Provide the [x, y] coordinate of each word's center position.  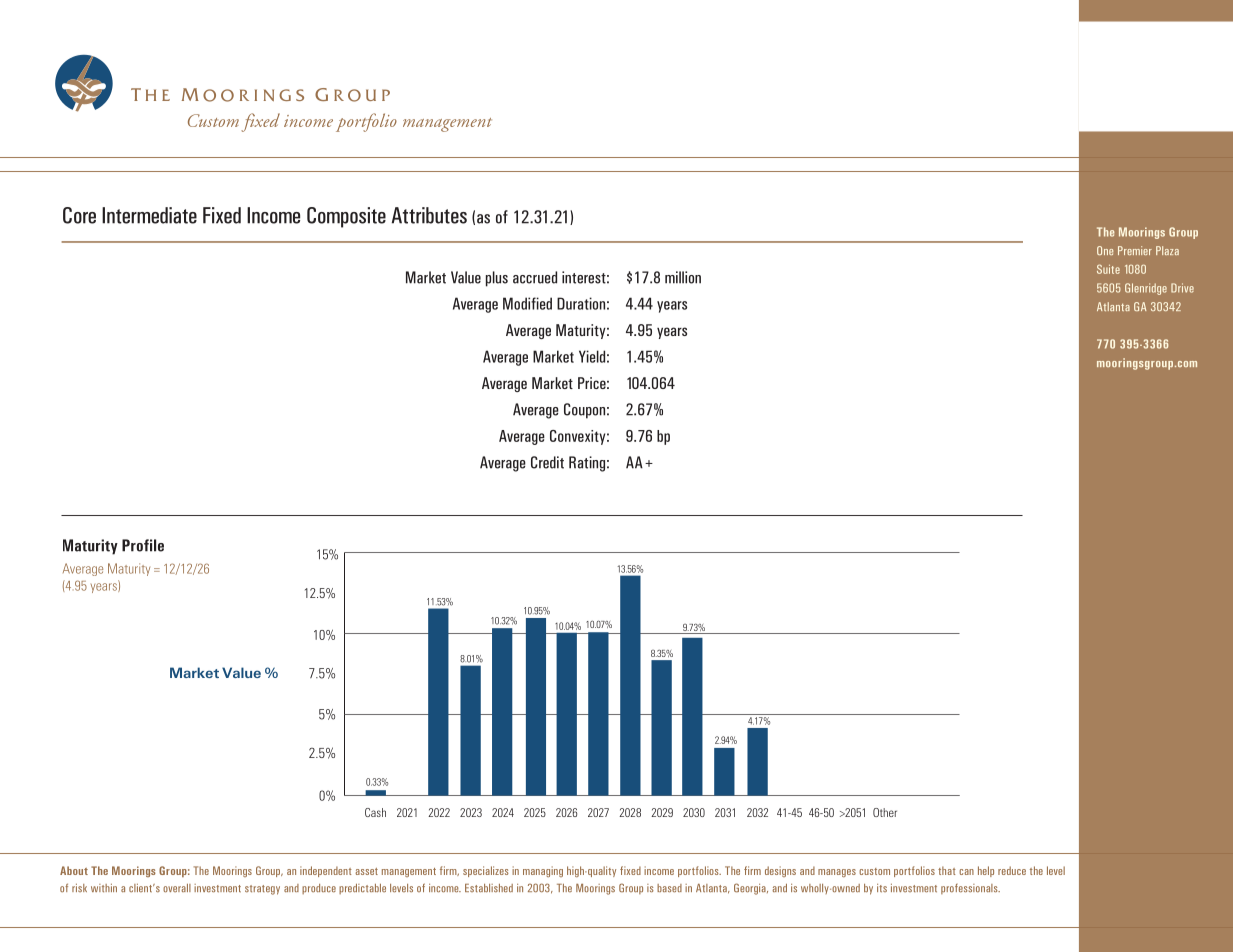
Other [885, 812]
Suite [1108, 269]
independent [326, 871]
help [986, 871]
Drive [1182, 288]
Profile [143, 545]
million [683, 277]
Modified [527, 303]
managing [543, 871]
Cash [375, 812]
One [1105, 250]
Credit [547, 462]
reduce [1012, 870]
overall [177, 888]
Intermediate [149, 215]
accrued [535, 277]
